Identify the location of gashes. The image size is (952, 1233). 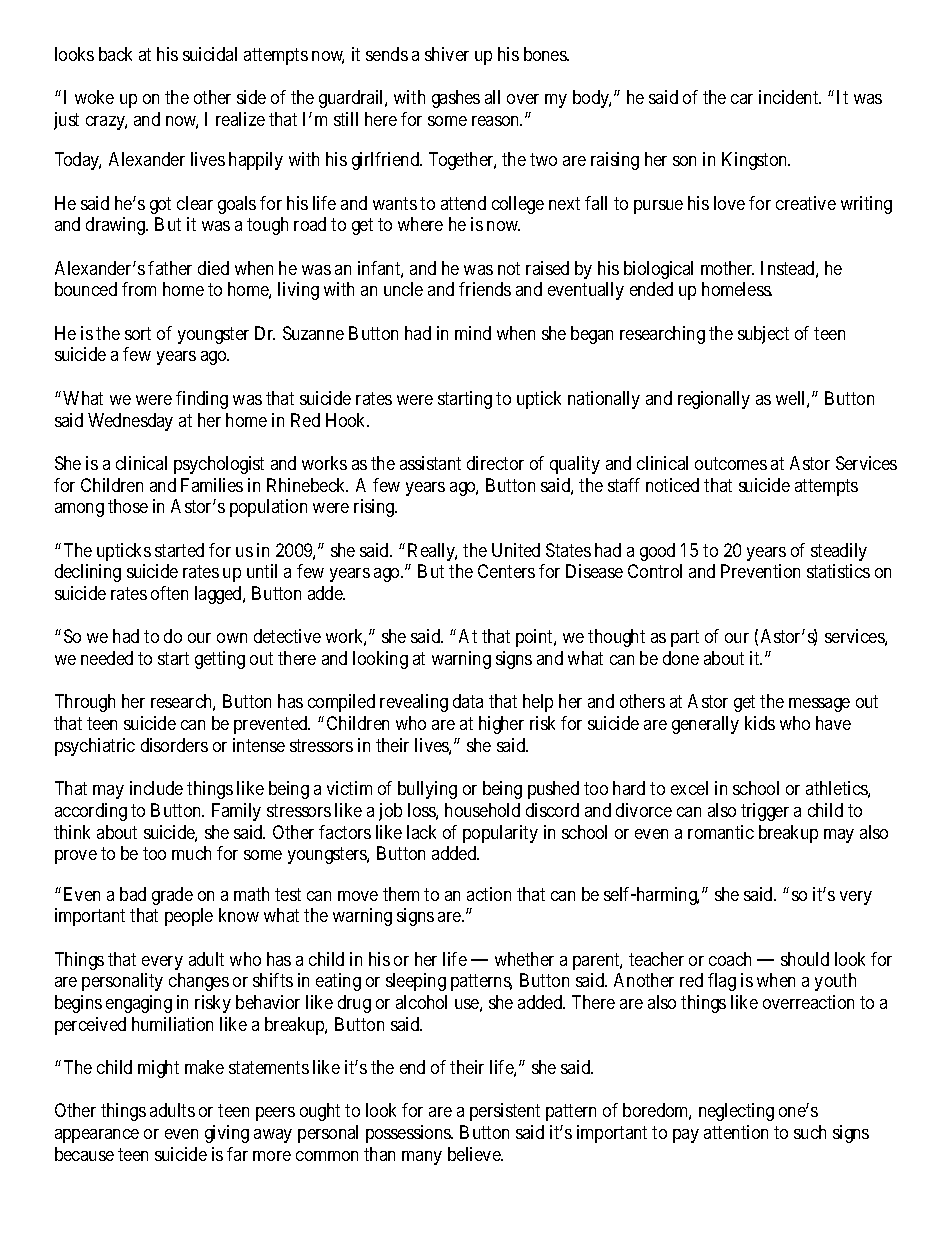
(456, 99).
